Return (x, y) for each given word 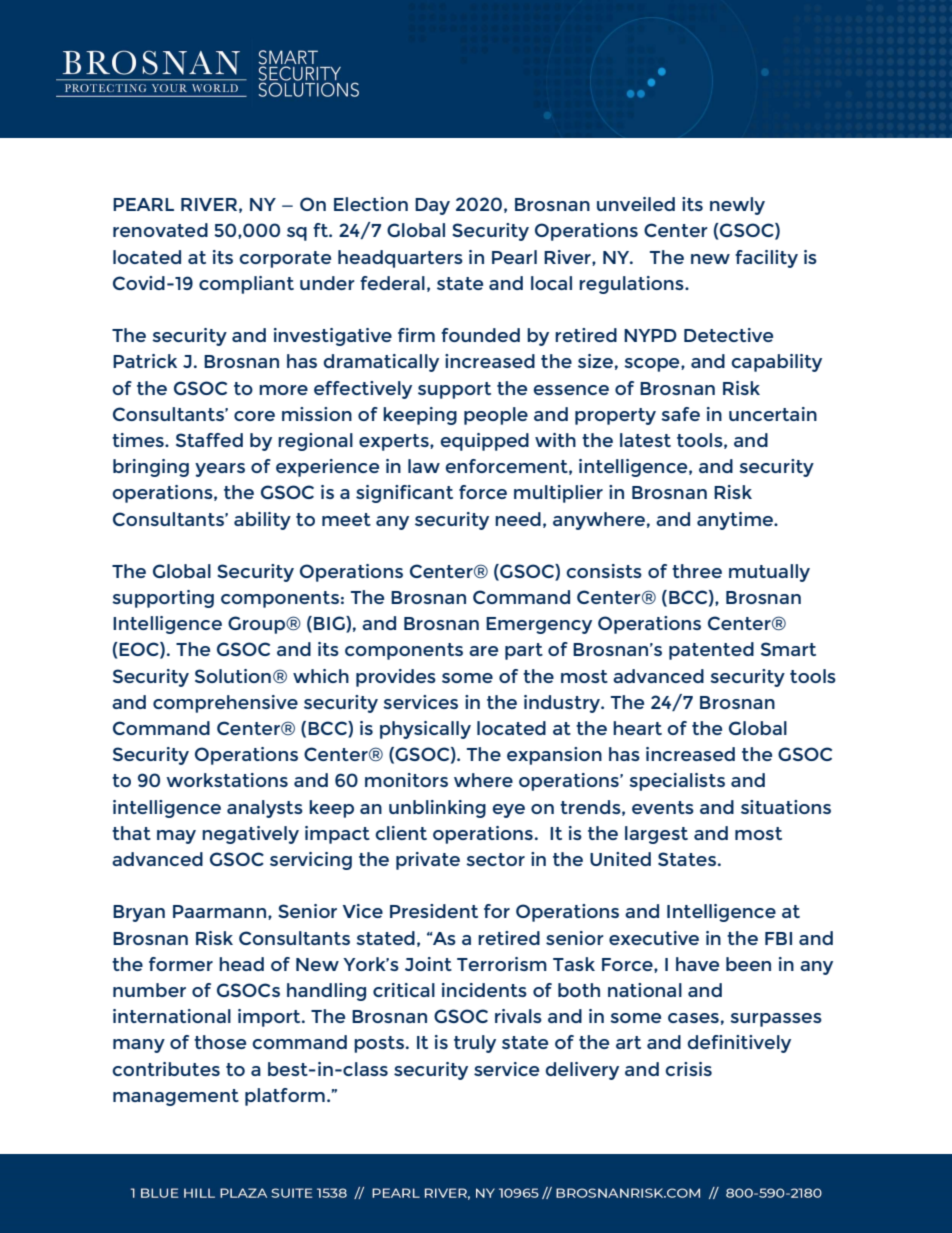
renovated (160, 230)
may (176, 837)
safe (680, 414)
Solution (233, 676)
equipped (485, 442)
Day (432, 206)
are (483, 651)
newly (737, 206)
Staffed (209, 440)
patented (711, 651)
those (220, 1042)
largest (656, 835)
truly (475, 1044)
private (428, 861)
